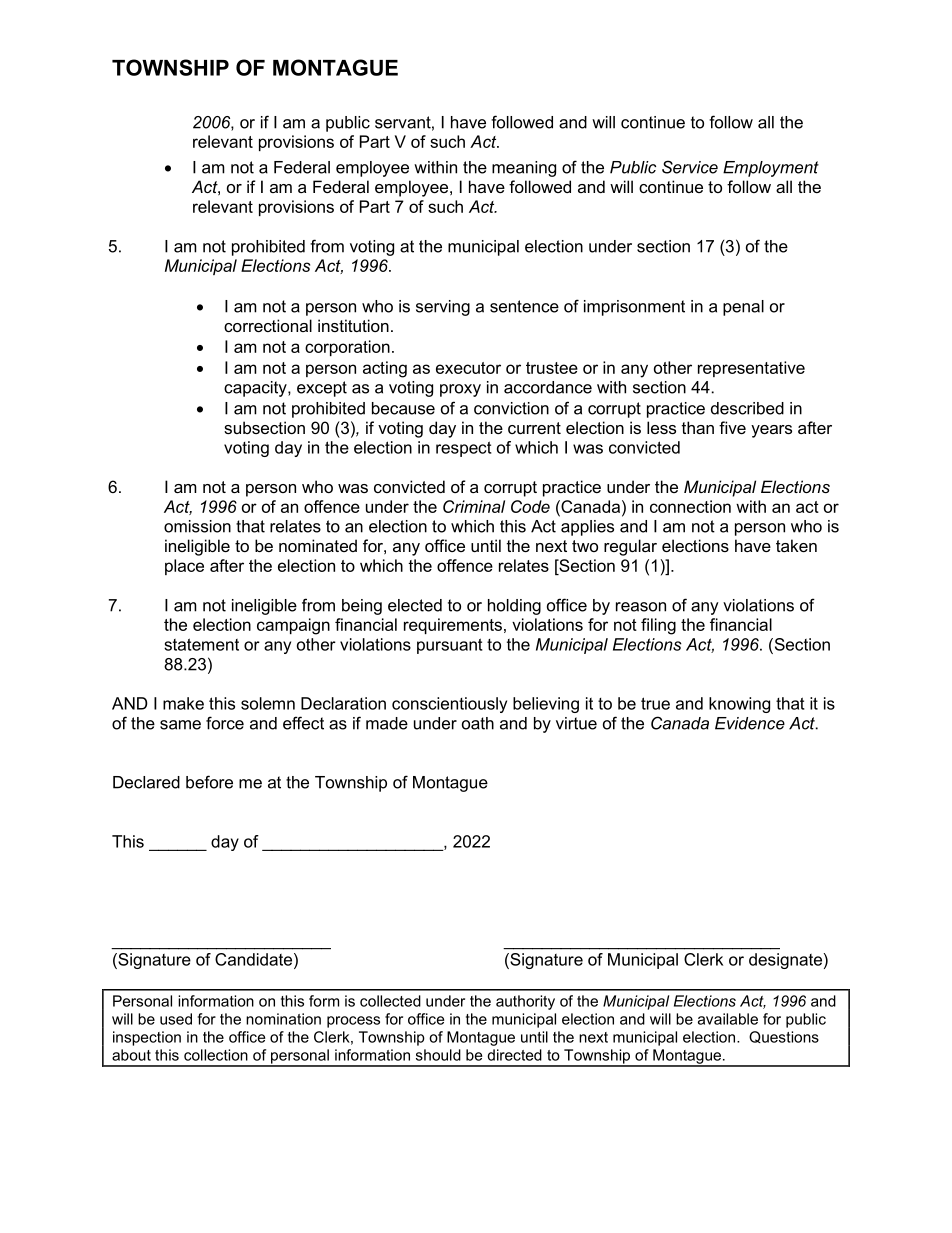 The image size is (952, 1233). Describe the element at coordinates (690, 167) in the screenshot. I see `Service` at that location.
